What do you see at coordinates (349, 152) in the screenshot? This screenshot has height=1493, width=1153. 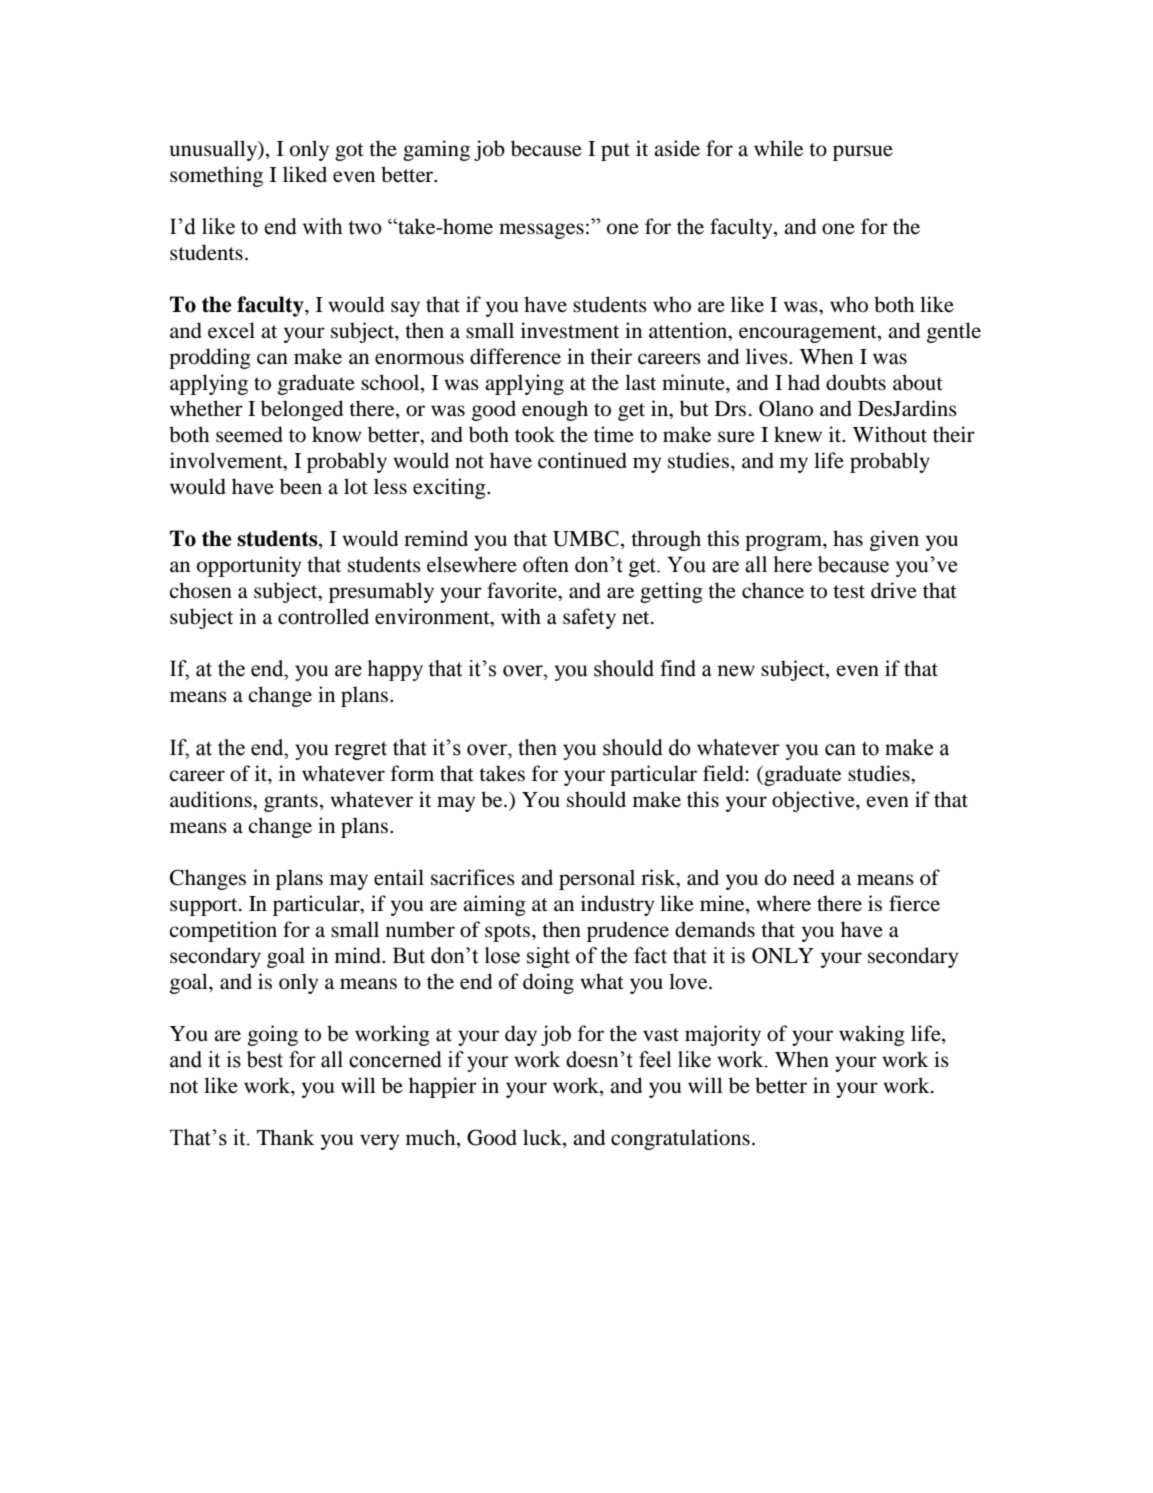 I see `got` at bounding box center [349, 152].
